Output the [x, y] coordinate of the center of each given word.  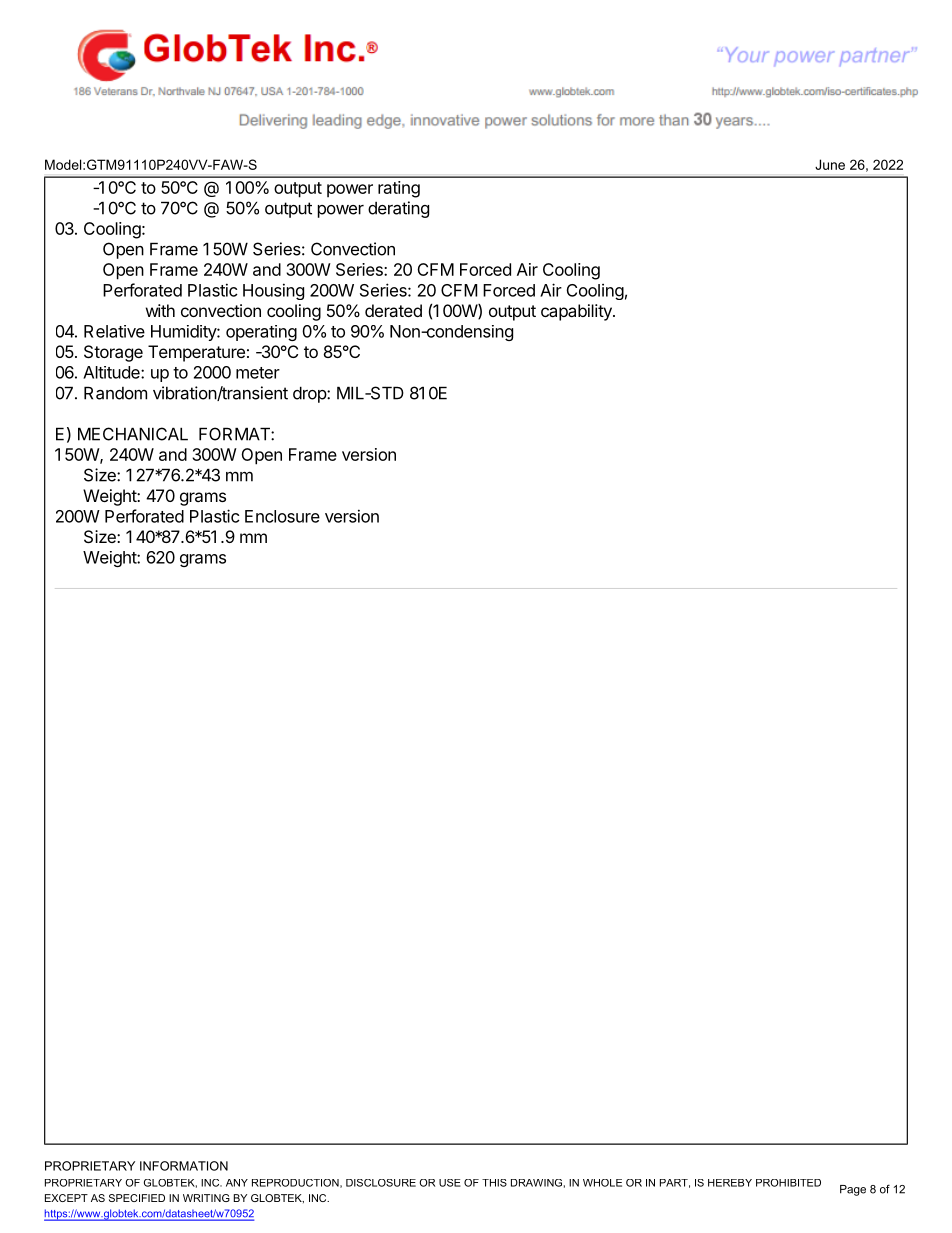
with [160, 310]
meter [258, 373]
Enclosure [282, 516]
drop [310, 394]
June [830, 164]
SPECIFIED [137, 1198]
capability [577, 312]
